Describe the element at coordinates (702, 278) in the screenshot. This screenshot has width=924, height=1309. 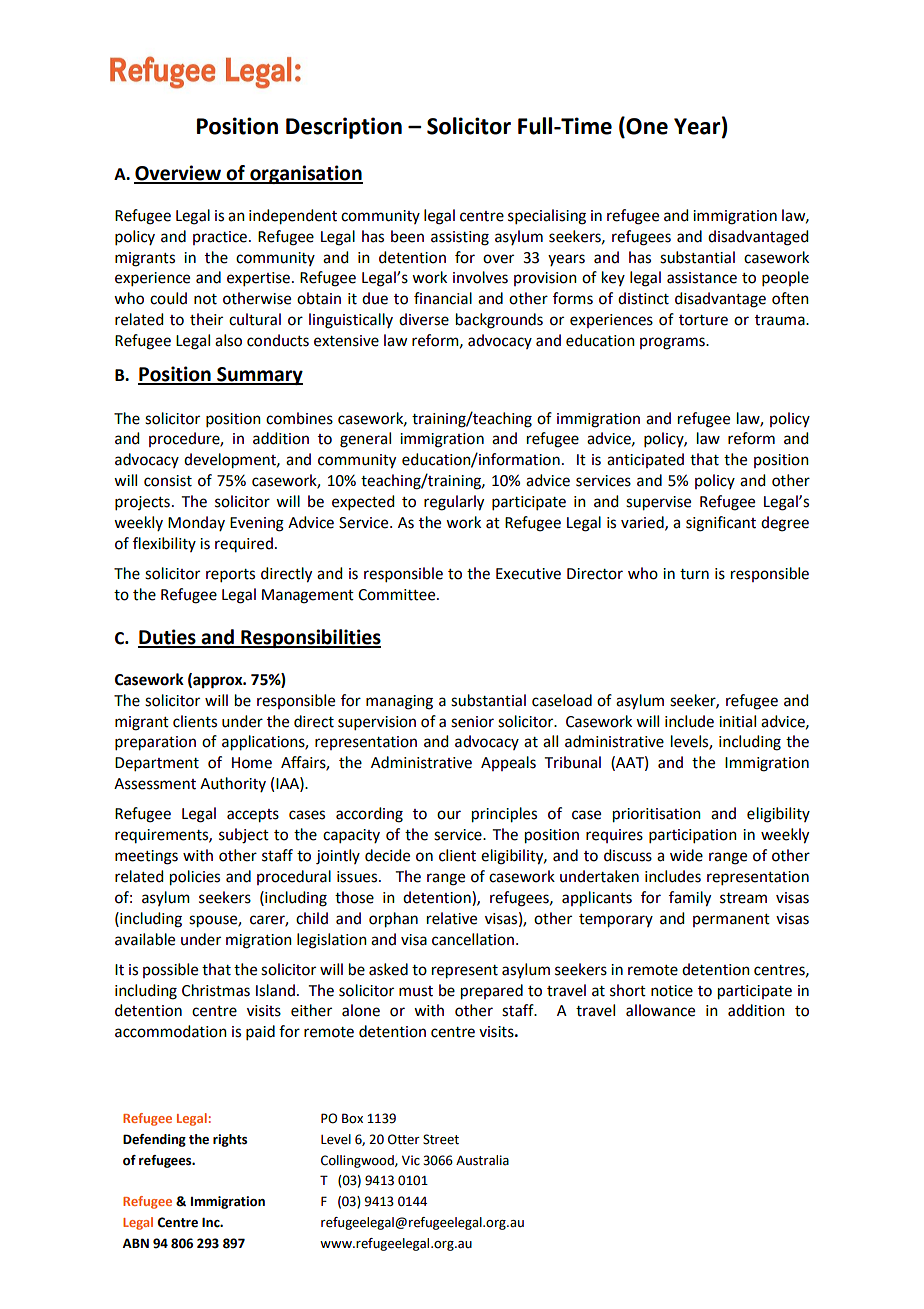
I see `assistance` at that location.
